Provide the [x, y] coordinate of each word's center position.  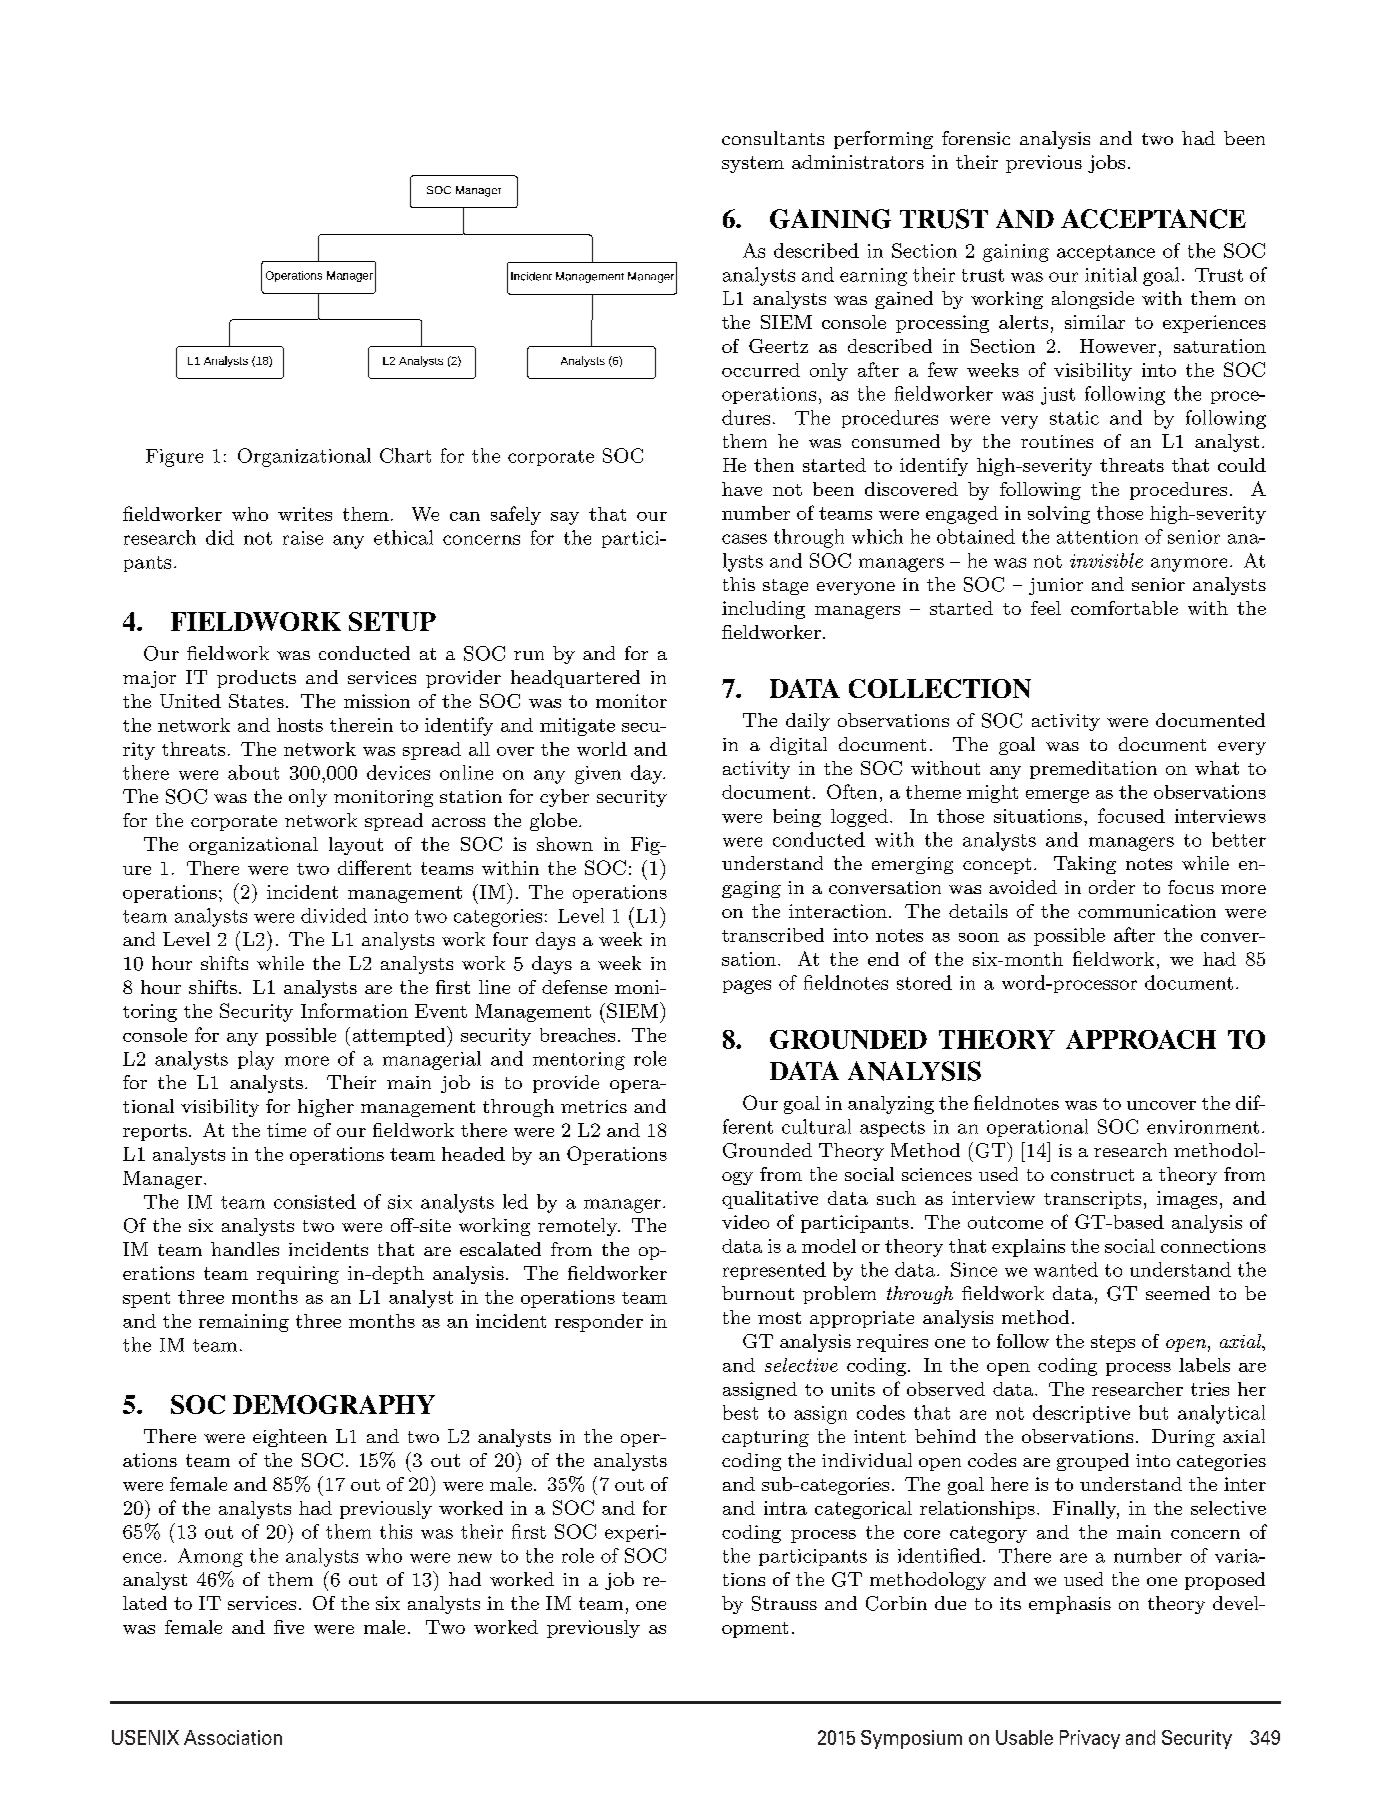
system [753, 164]
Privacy [1090, 1739]
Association [233, 1737]
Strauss [784, 1603]
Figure [174, 458]
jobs [1106, 164]
